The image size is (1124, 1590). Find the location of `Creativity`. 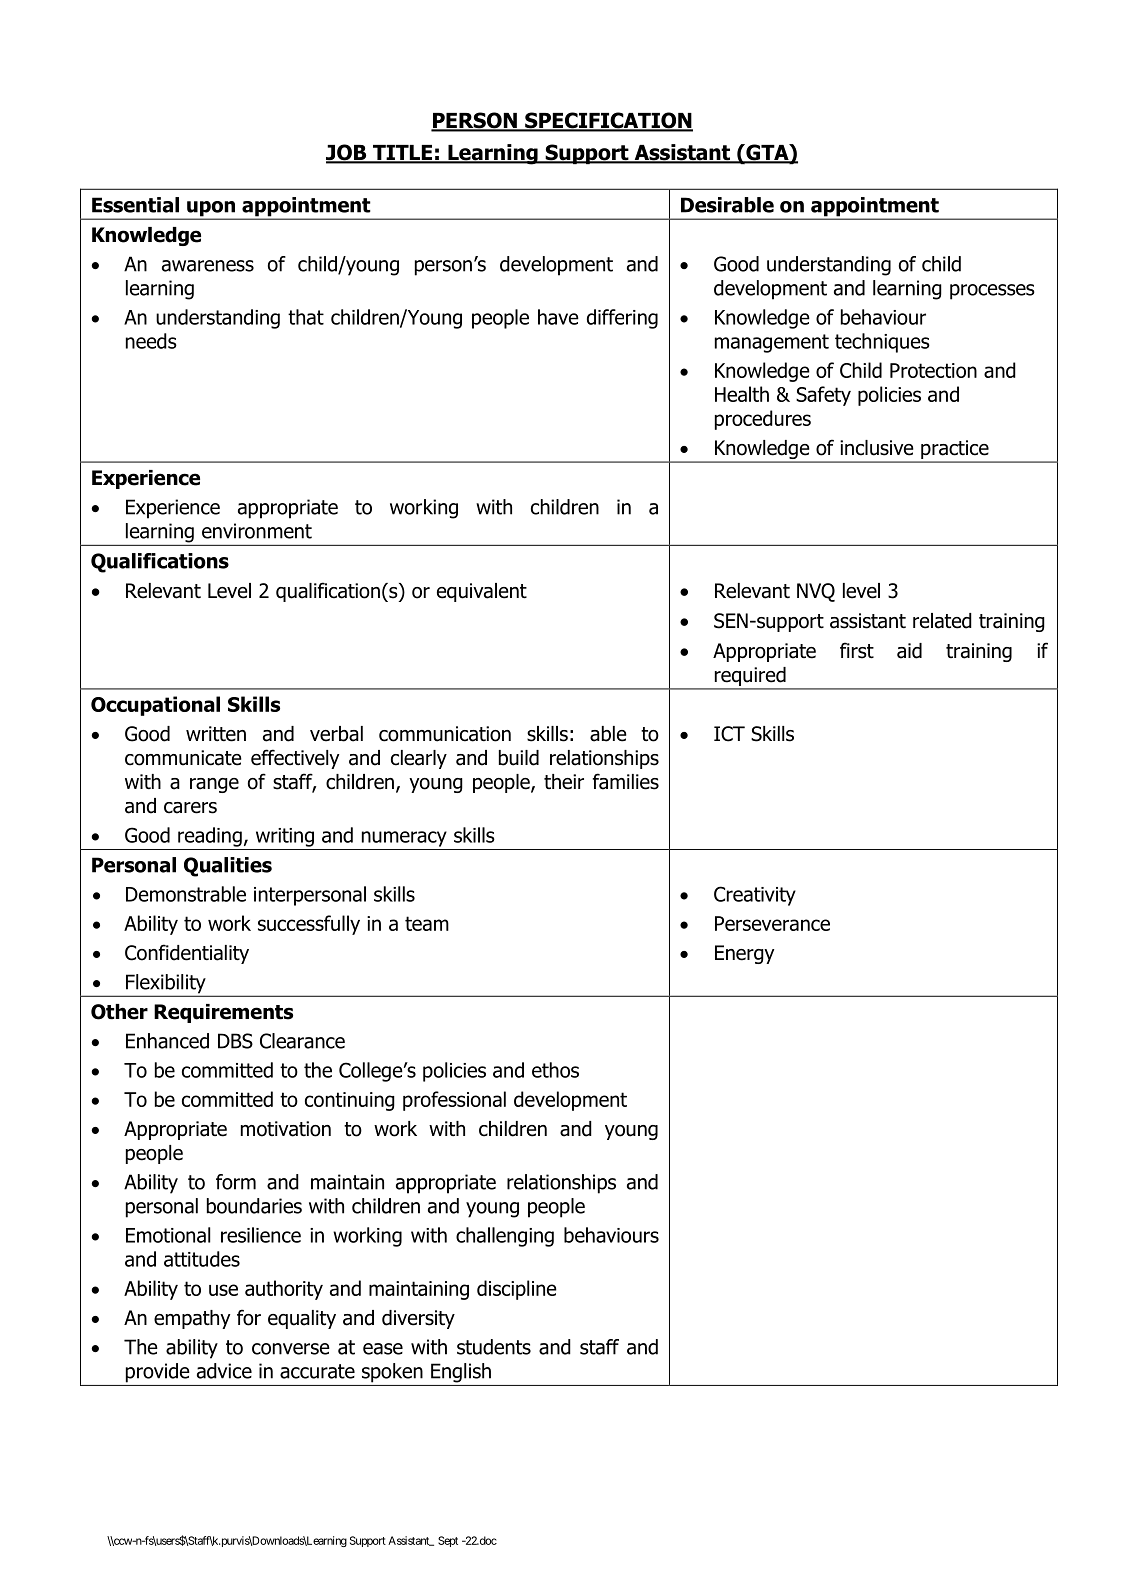

Creativity is located at coordinates (755, 896).
